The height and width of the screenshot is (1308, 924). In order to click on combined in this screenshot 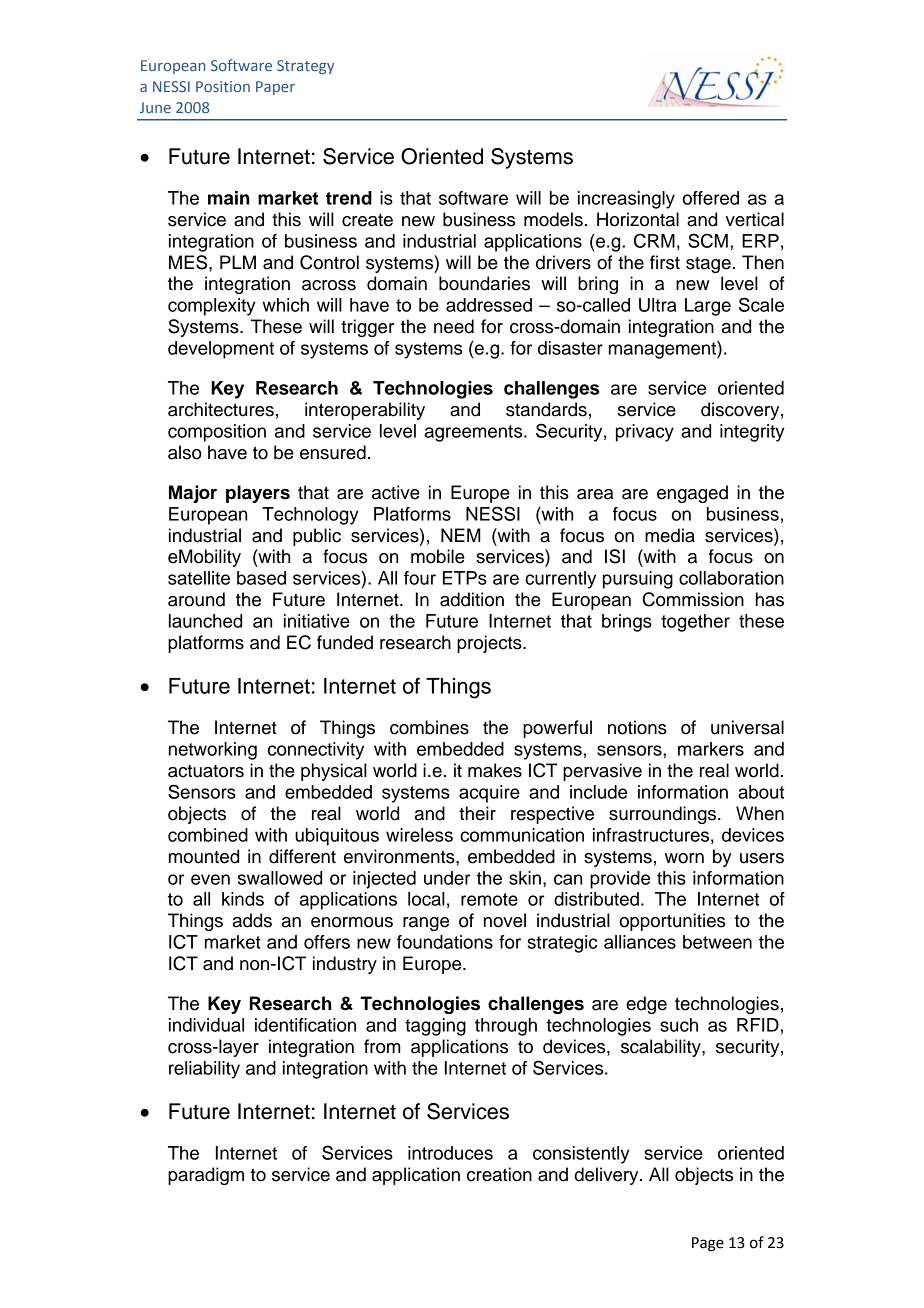, I will do `click(208, 835)`.
